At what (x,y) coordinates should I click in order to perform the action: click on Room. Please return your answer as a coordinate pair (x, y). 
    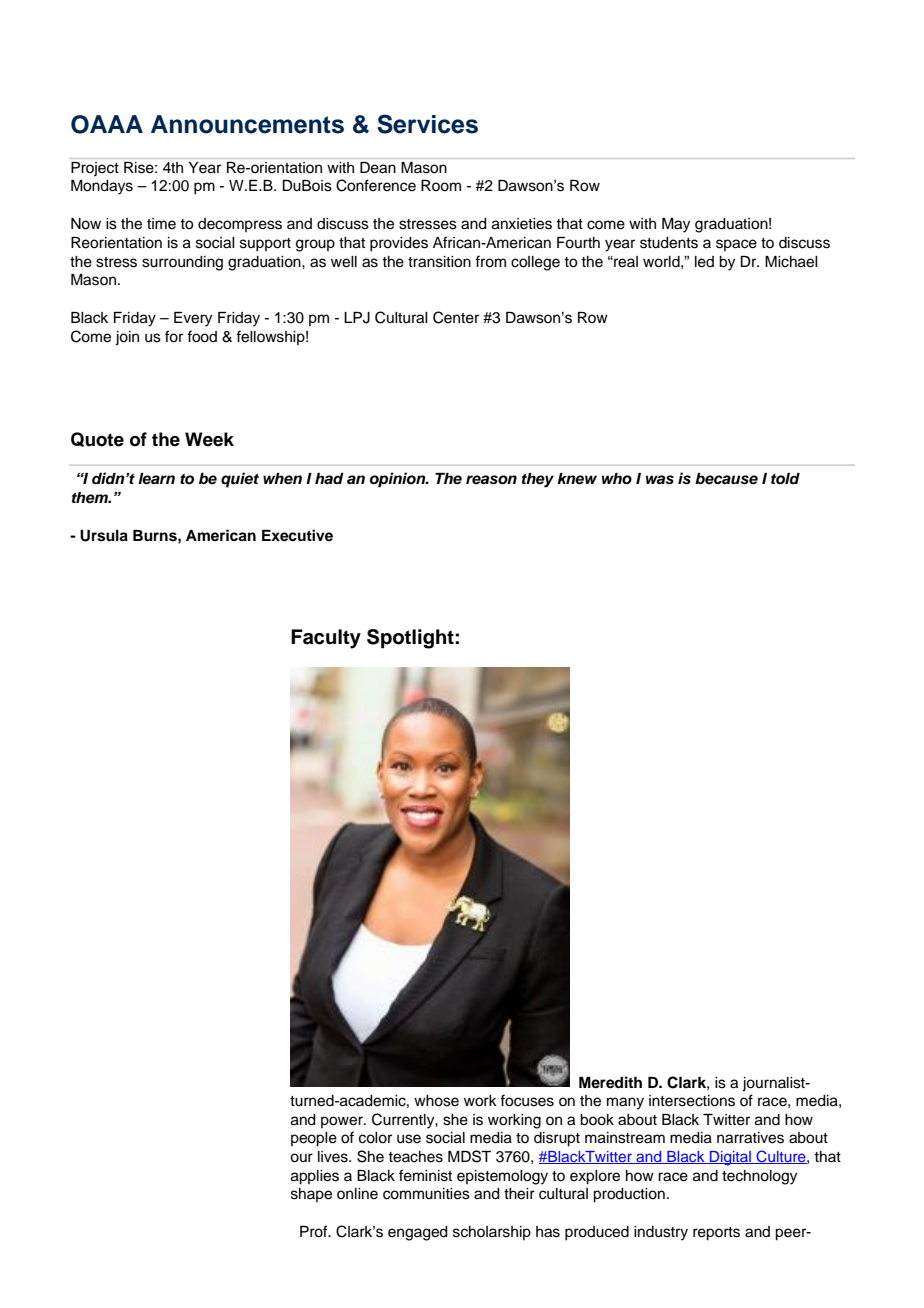
    Looking at the image, I should click on (441, 186).
